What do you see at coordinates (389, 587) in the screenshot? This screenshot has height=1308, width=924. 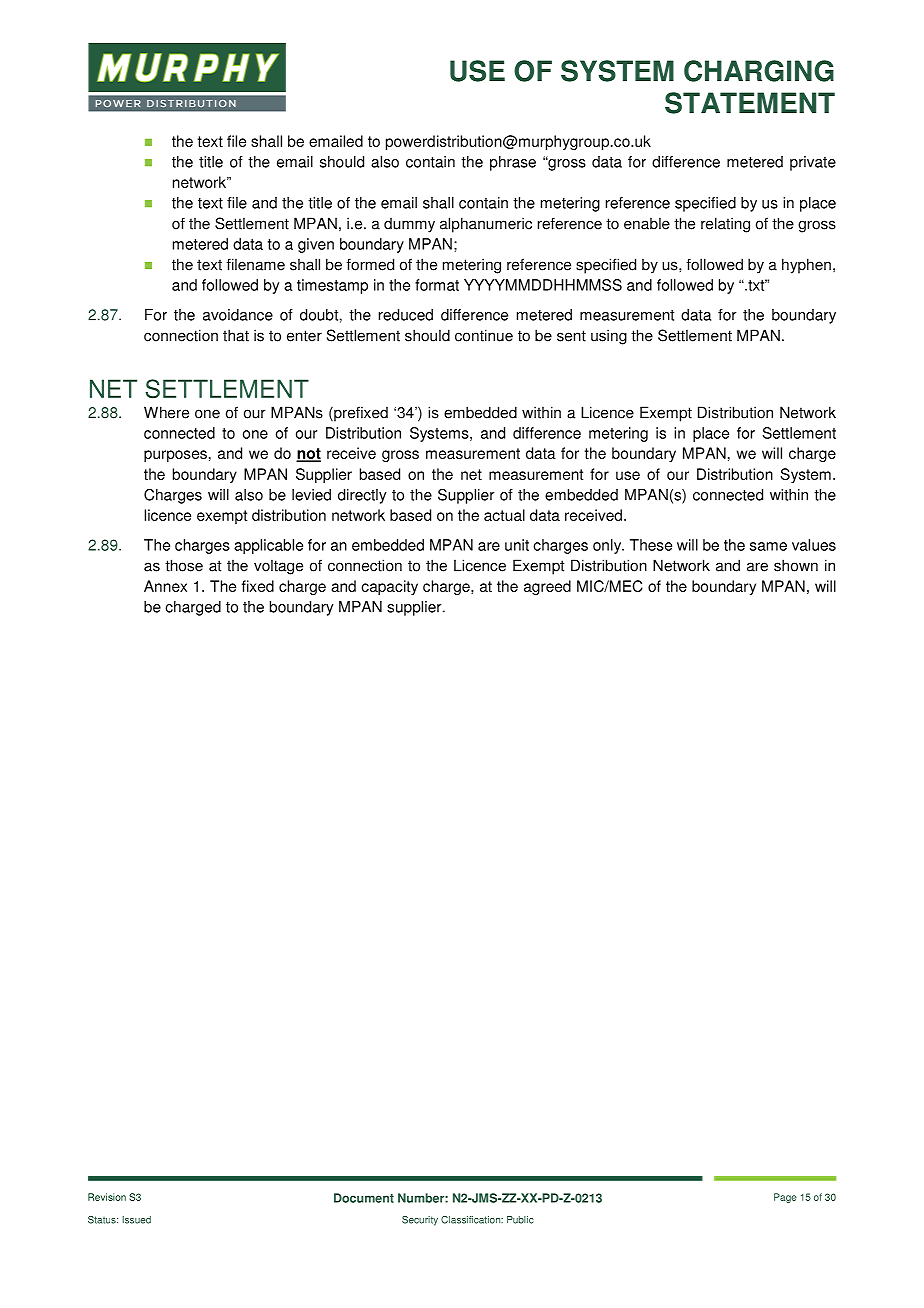 I see `capacity` at bounding box center [389, 587].
